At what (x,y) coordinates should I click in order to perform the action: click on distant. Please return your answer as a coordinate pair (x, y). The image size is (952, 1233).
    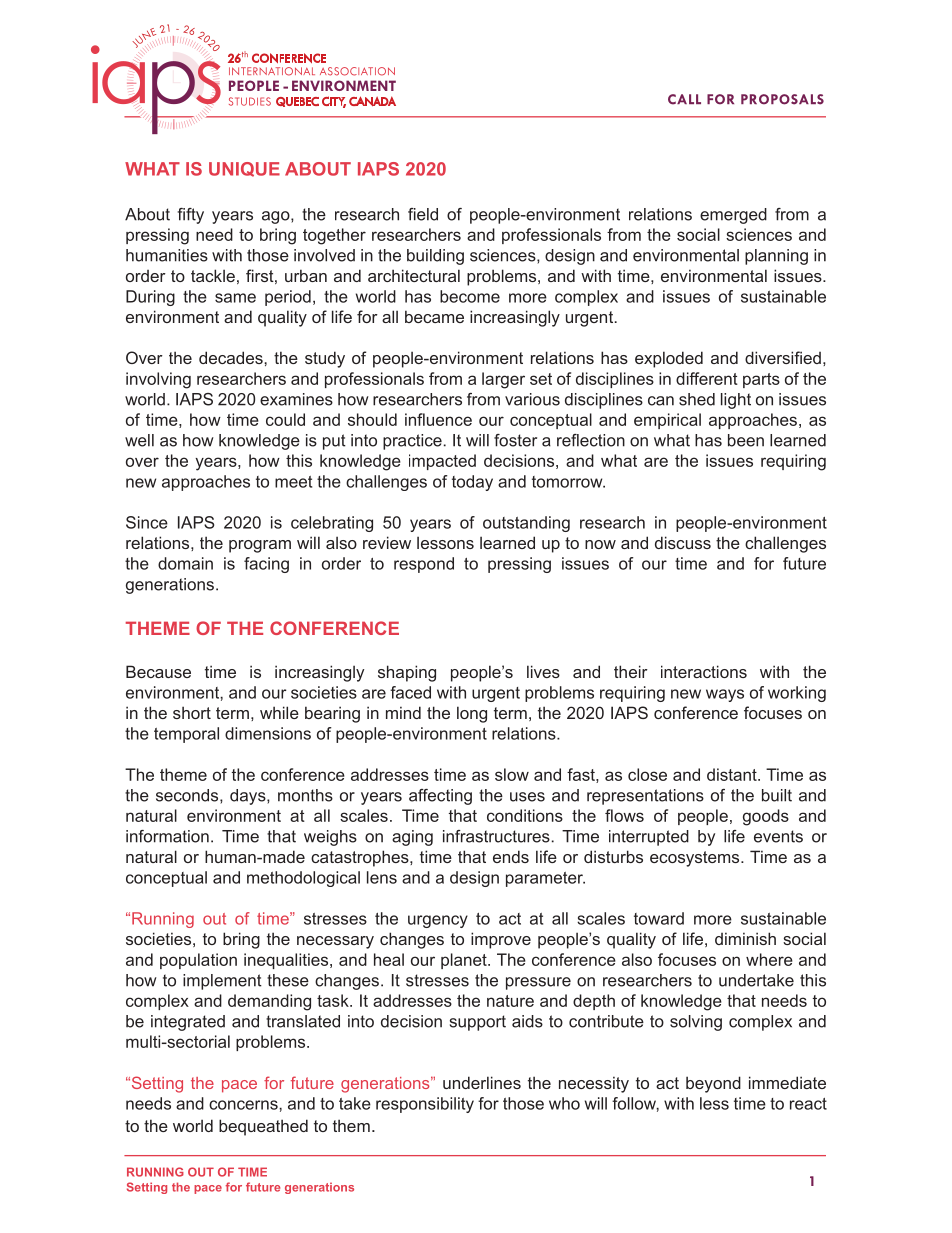
    Looking at the image, I should click on (733, 774).
